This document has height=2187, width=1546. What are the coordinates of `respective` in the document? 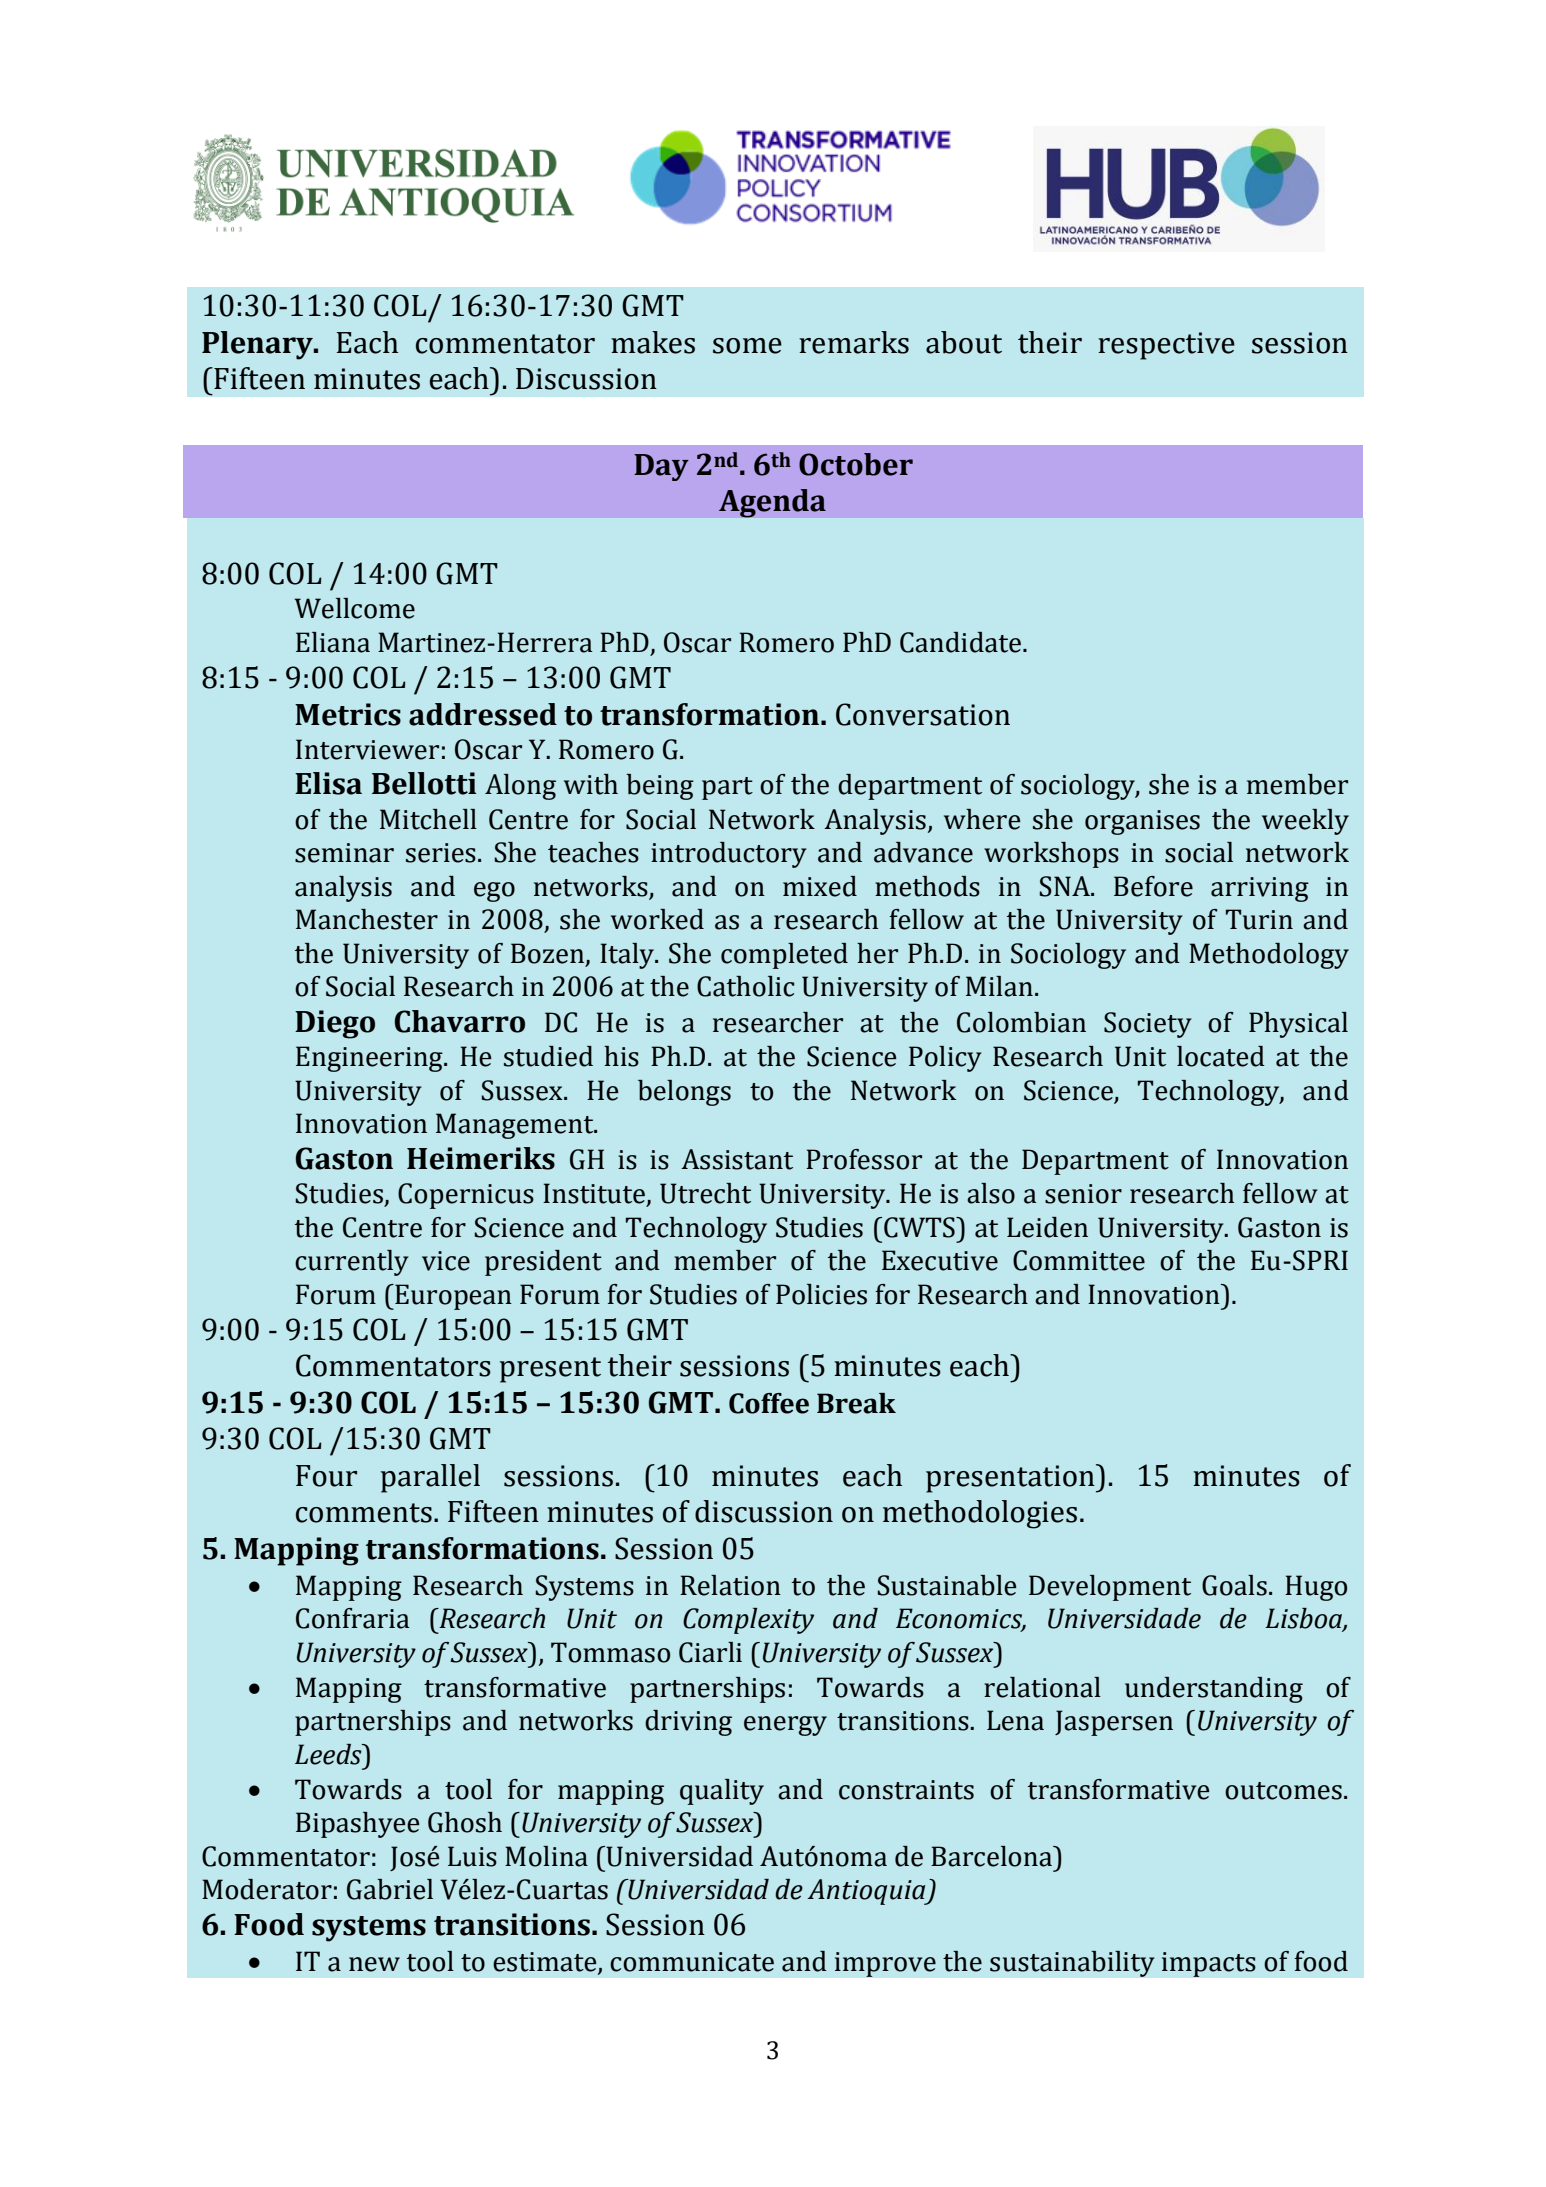 It's located at (1166, 346).
